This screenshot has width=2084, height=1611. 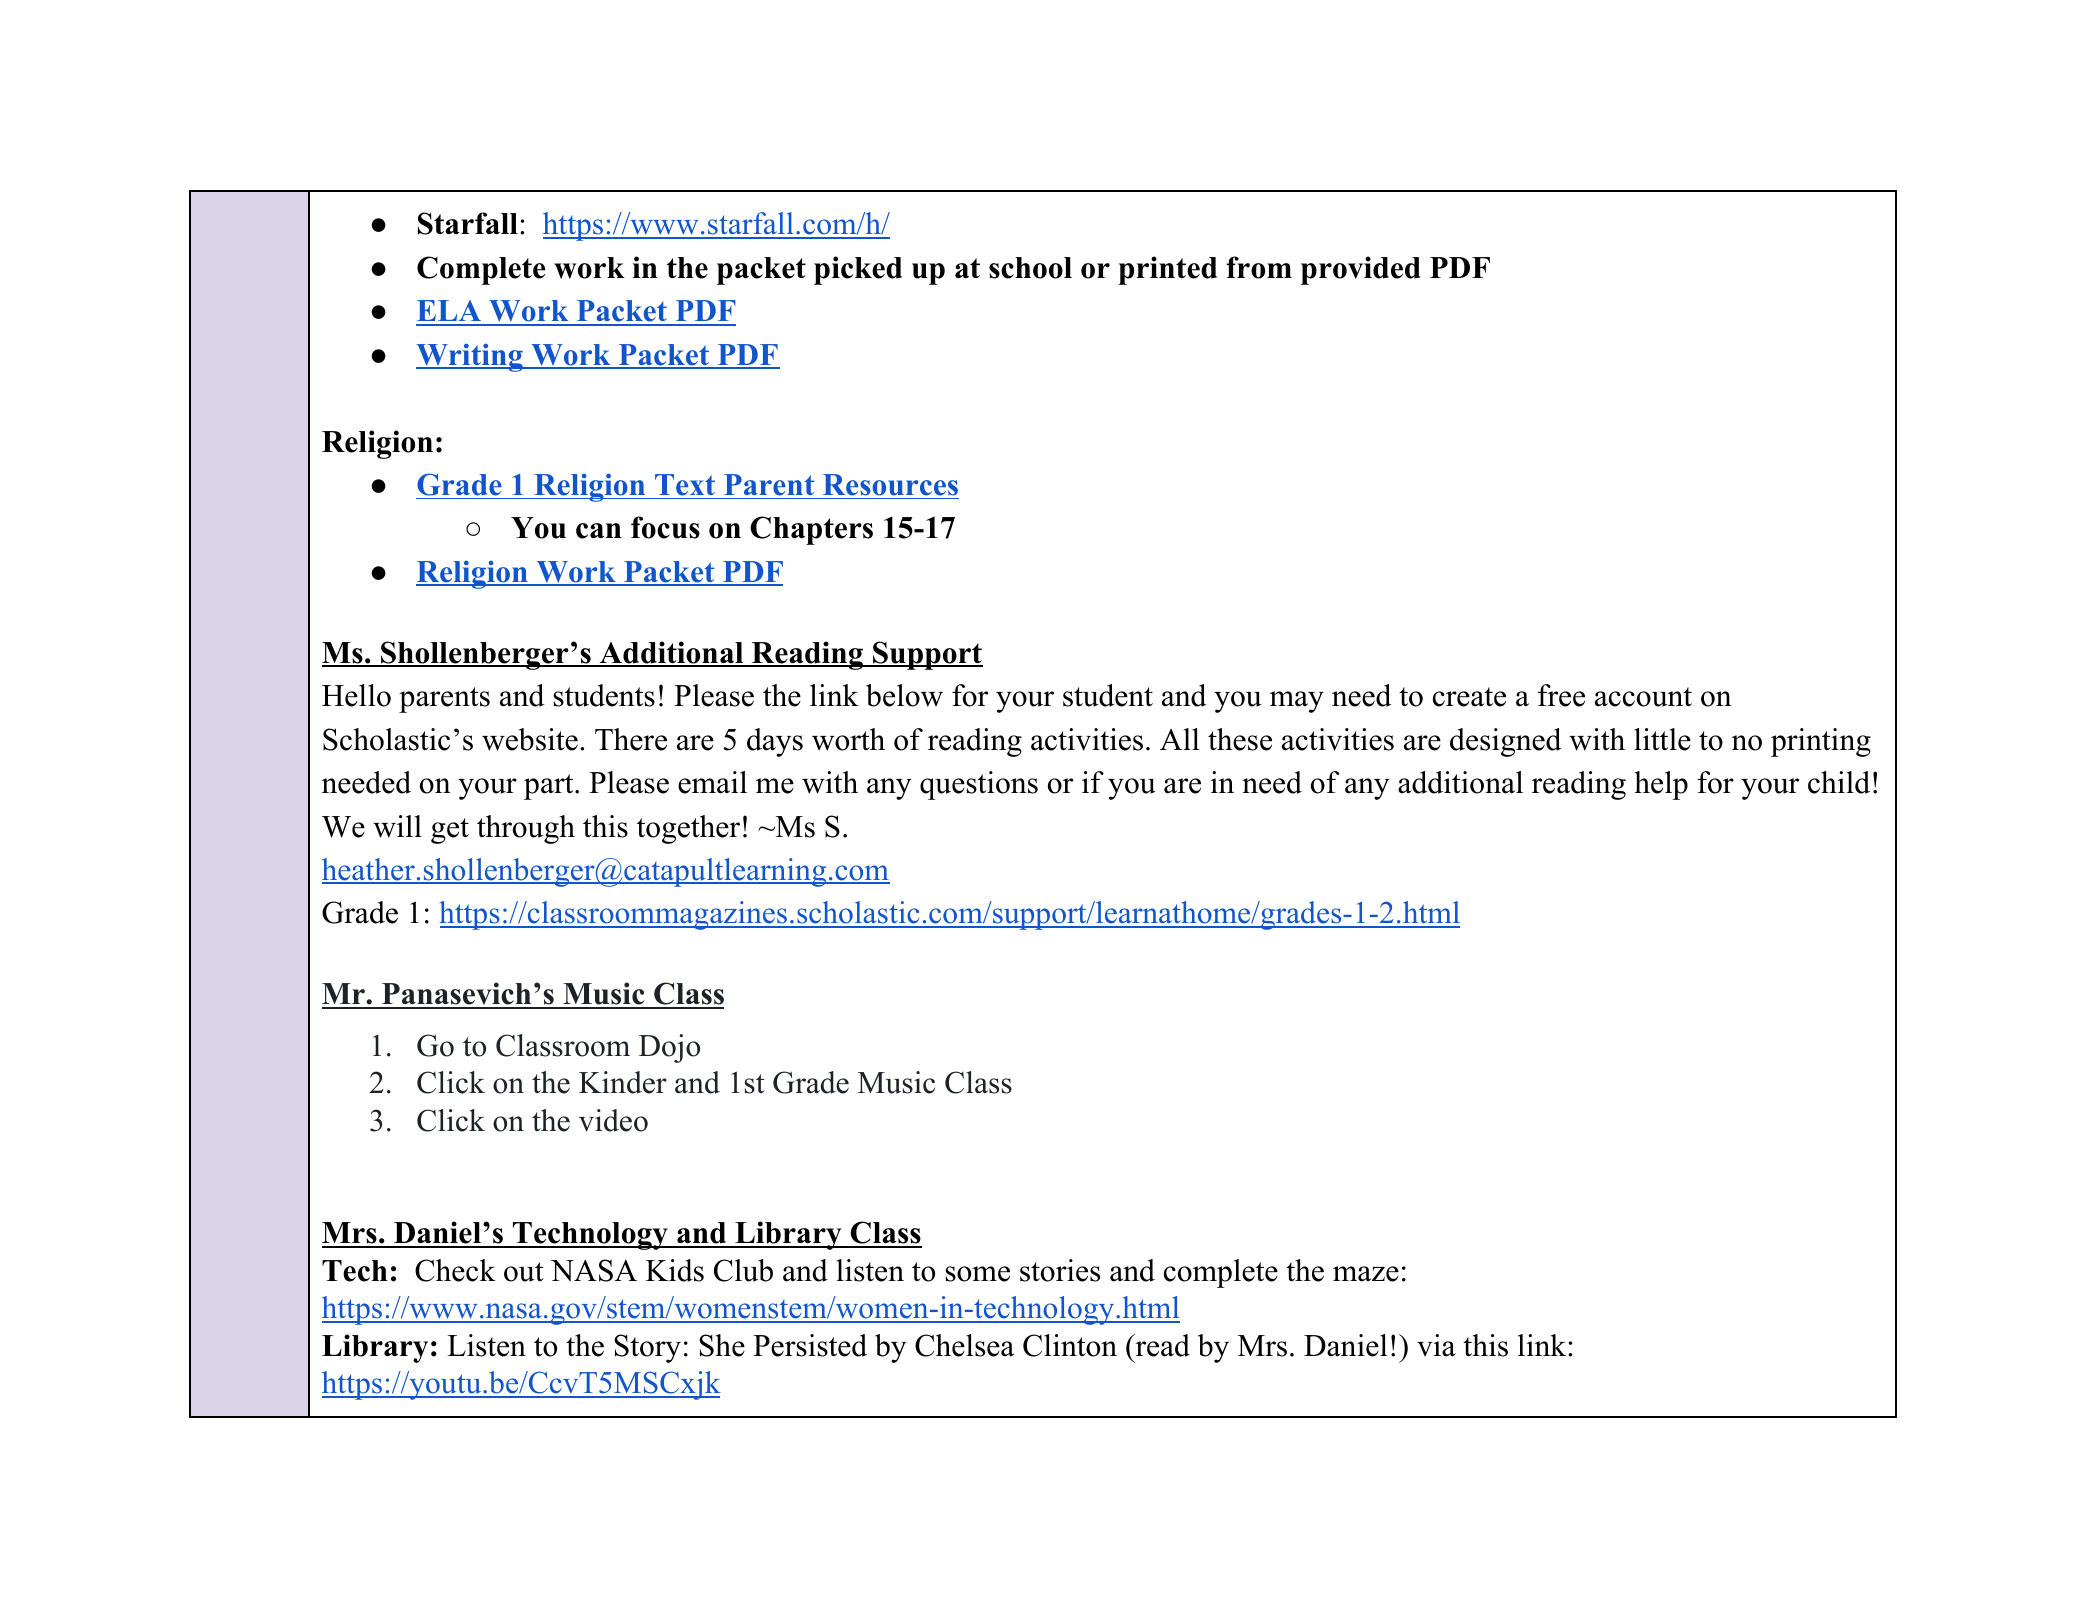 I want to click on account, so click(x=1643, y=697).
